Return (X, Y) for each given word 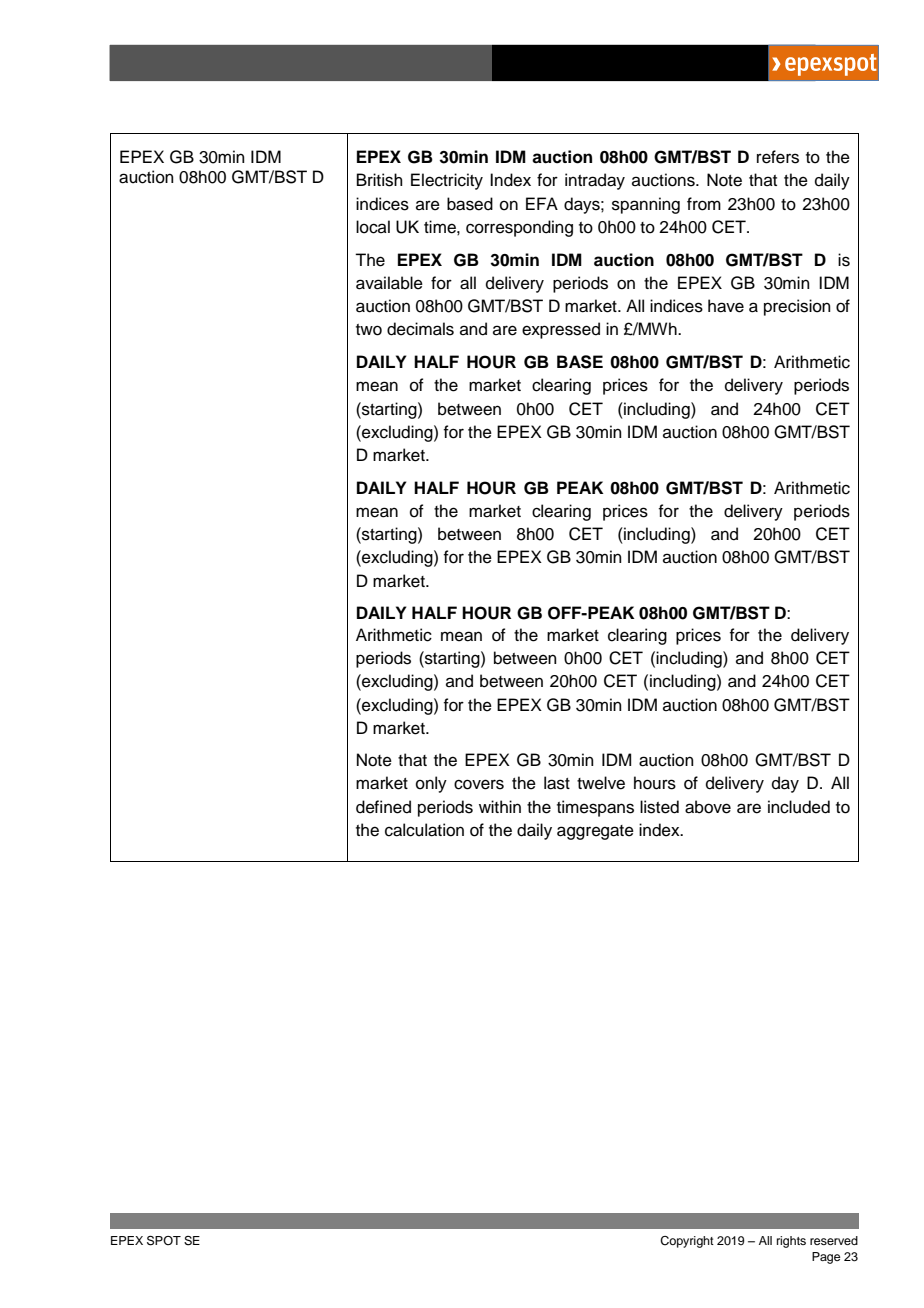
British (380, 180)
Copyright (687, 1242)
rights (791, 1242)
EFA (542, 203)
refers (778, 157)
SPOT (164, 1241)
